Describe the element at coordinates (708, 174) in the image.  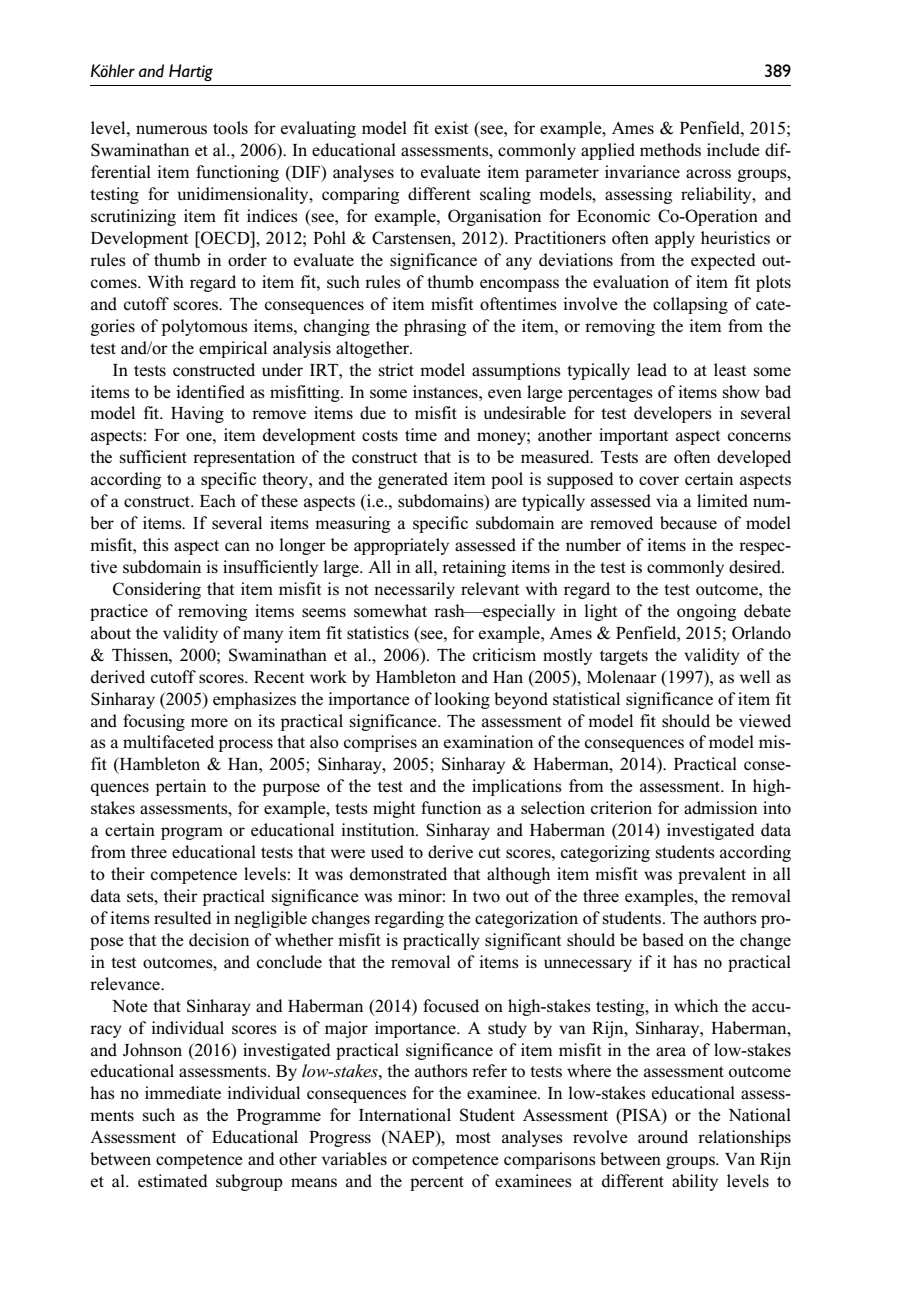
I see `across` at that location.
